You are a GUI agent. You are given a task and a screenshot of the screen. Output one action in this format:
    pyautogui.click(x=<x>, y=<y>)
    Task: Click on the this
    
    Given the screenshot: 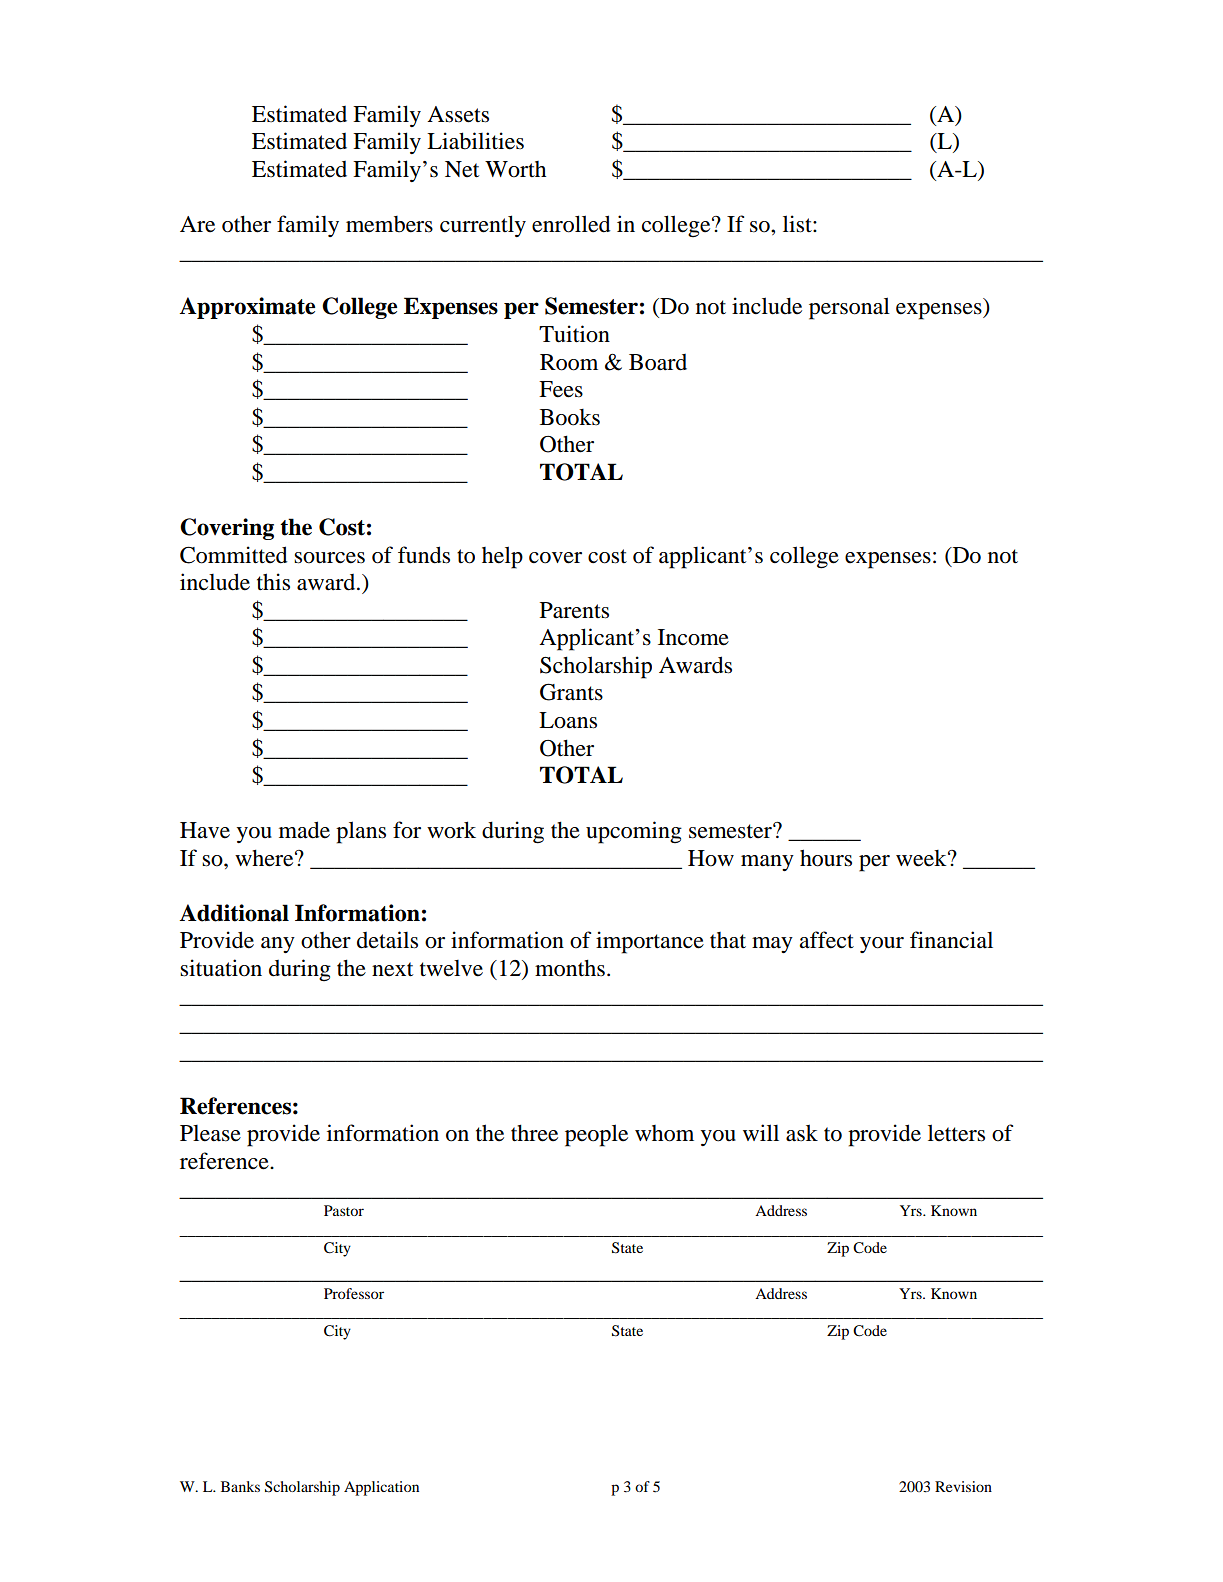 What is the action you would take?
    pyautogui.click(x=273, y=582)
